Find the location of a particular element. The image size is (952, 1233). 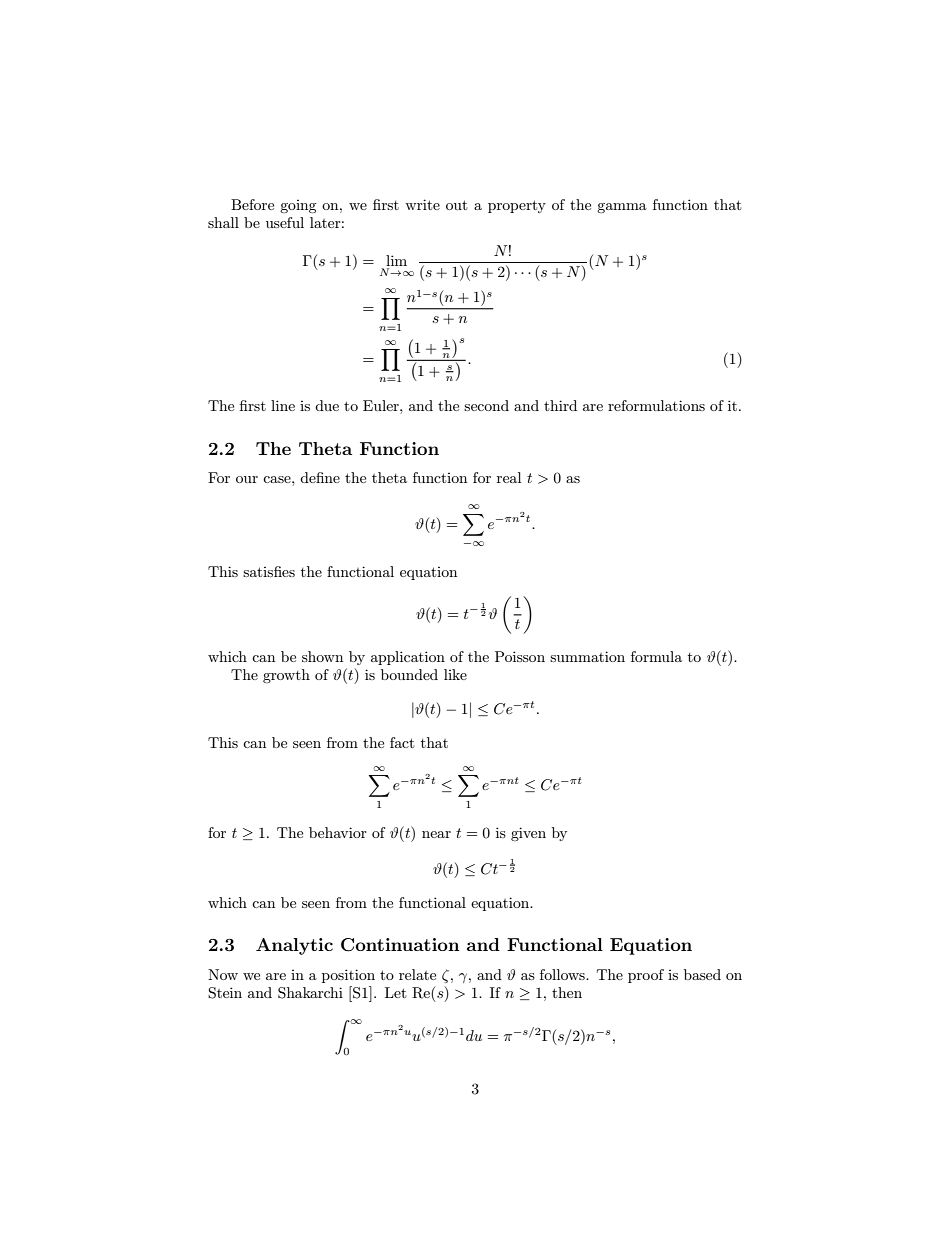

Analytic is located at coordinates (294, 946).
